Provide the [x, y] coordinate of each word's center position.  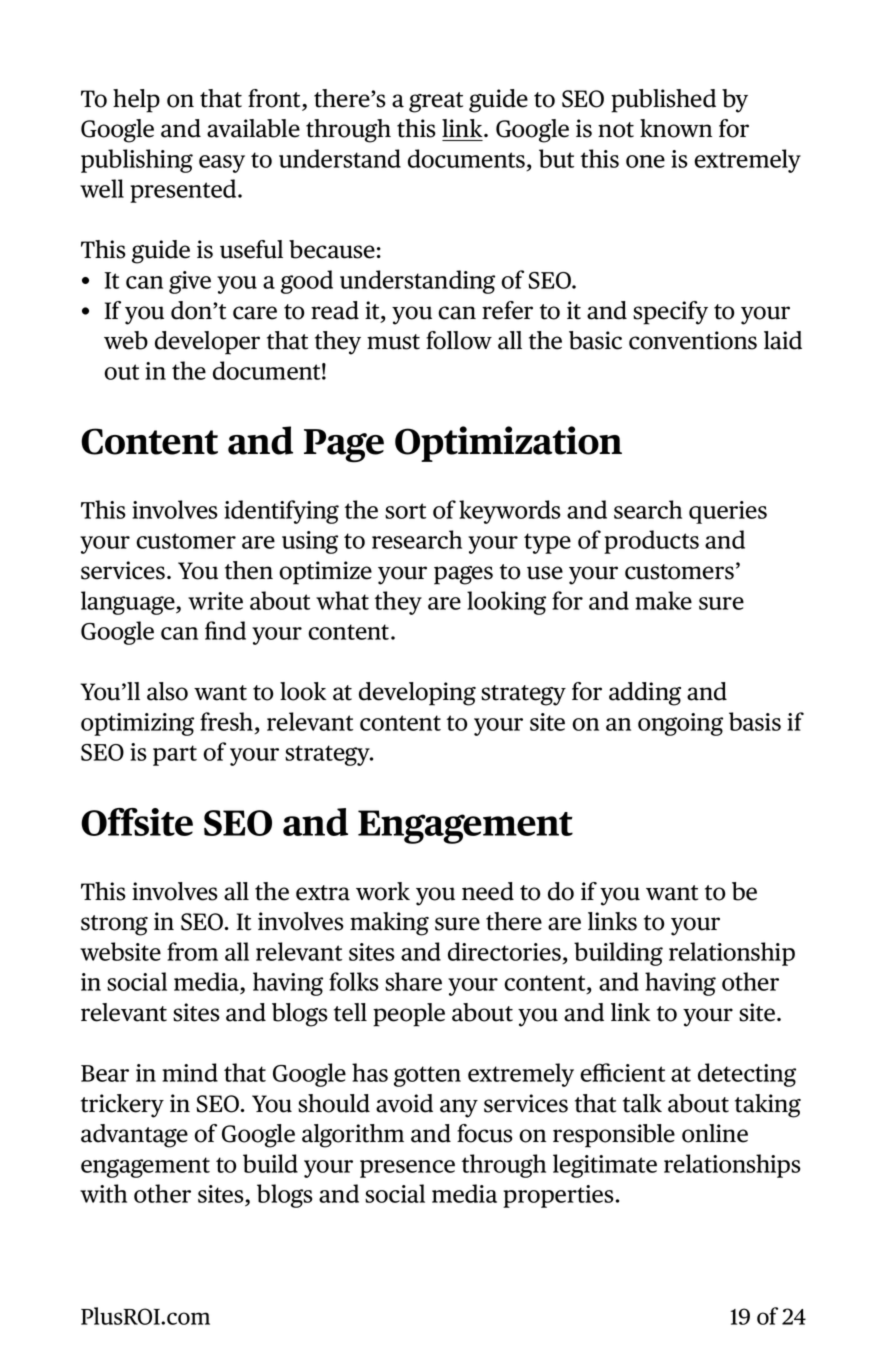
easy [222, 164]
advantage [134, 1136]
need [488, 891]
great [436, 102]
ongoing [680, 724]
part [175, 755]
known [676, 128]
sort [405, 511]
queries [728, 512]
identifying [281, 512]
